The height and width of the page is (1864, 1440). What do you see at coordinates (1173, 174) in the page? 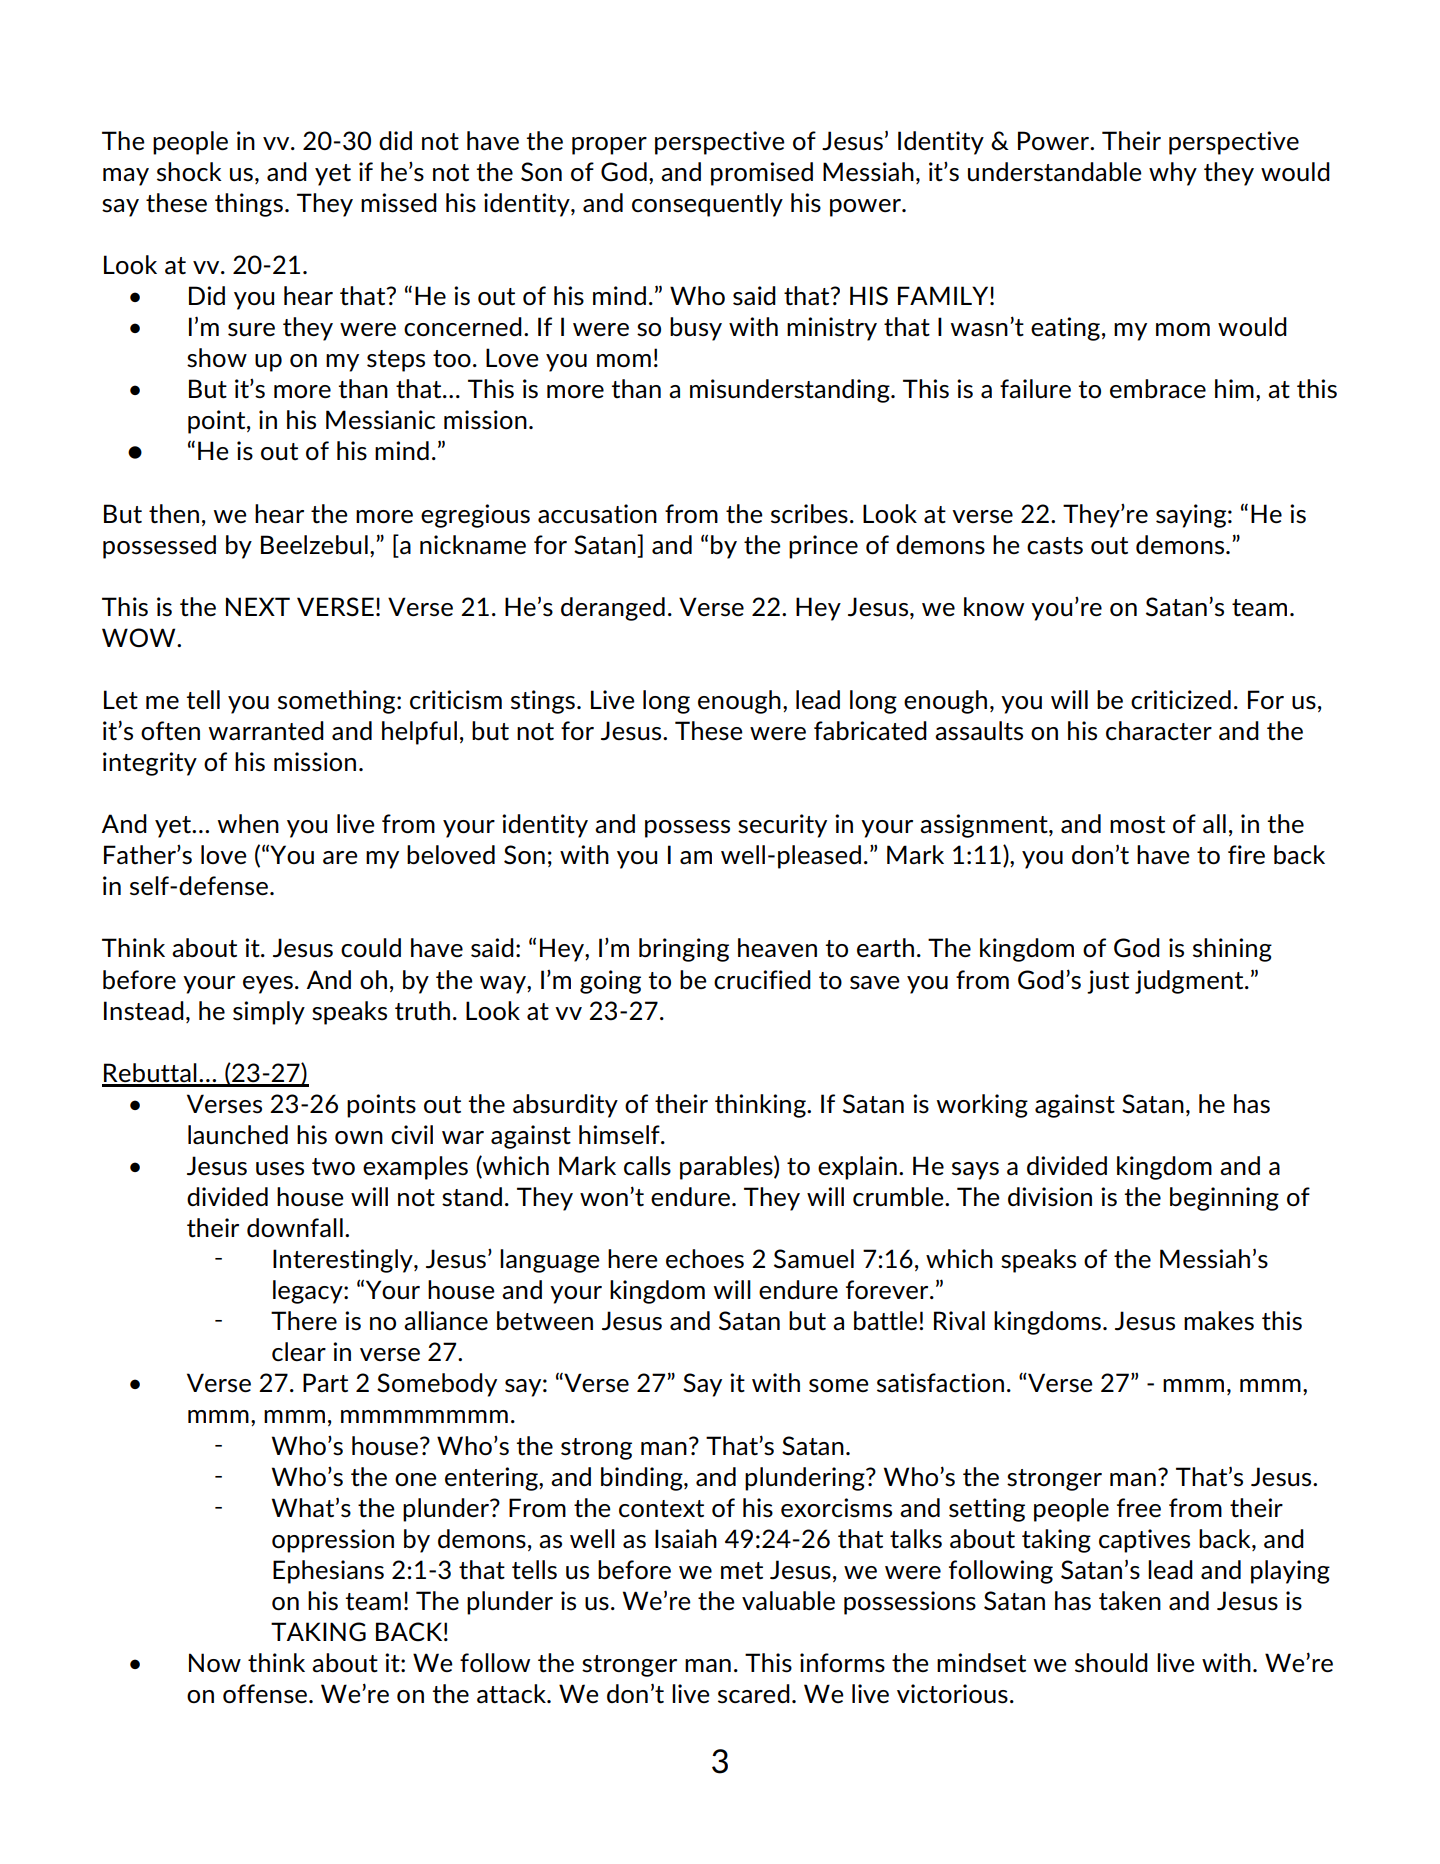
I see `why` at bounding box center [1173, 174].
